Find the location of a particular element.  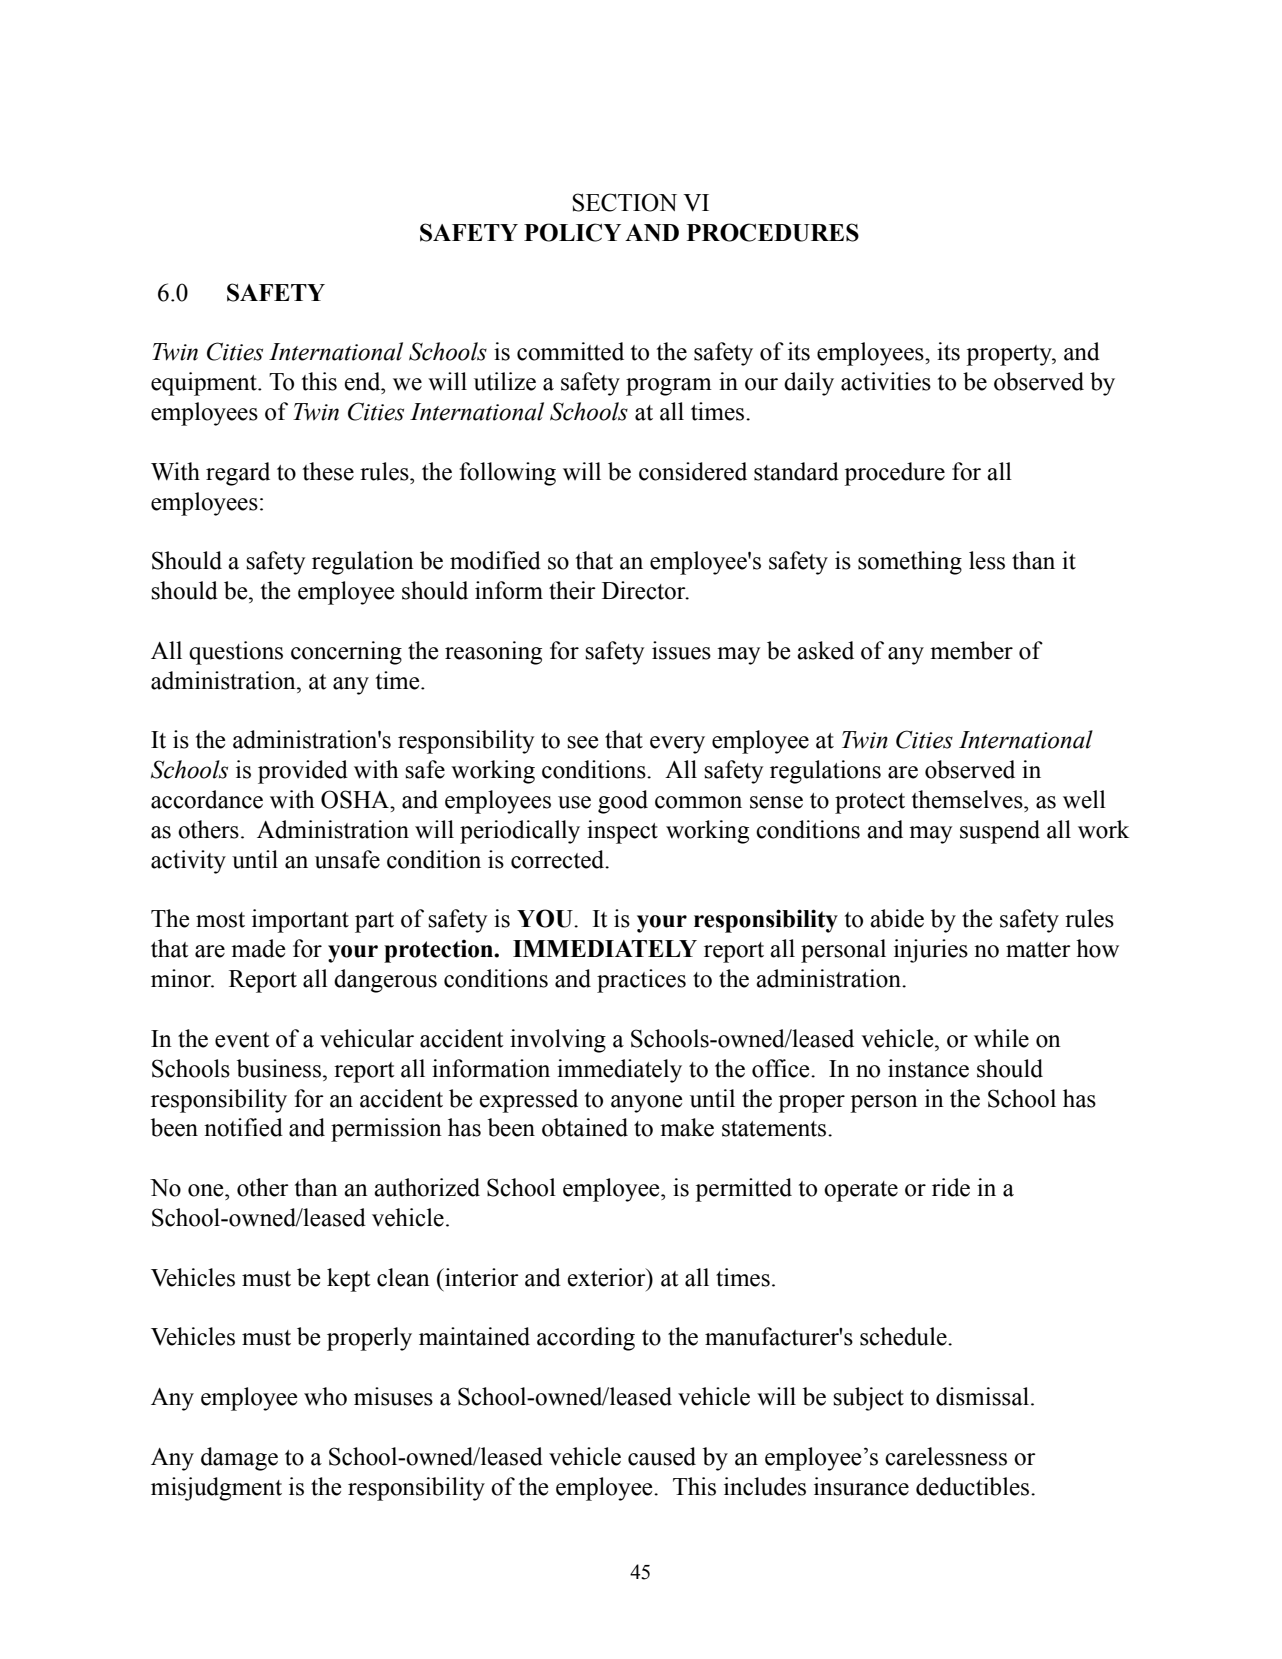

activities is located at coordinates (886, 381).
